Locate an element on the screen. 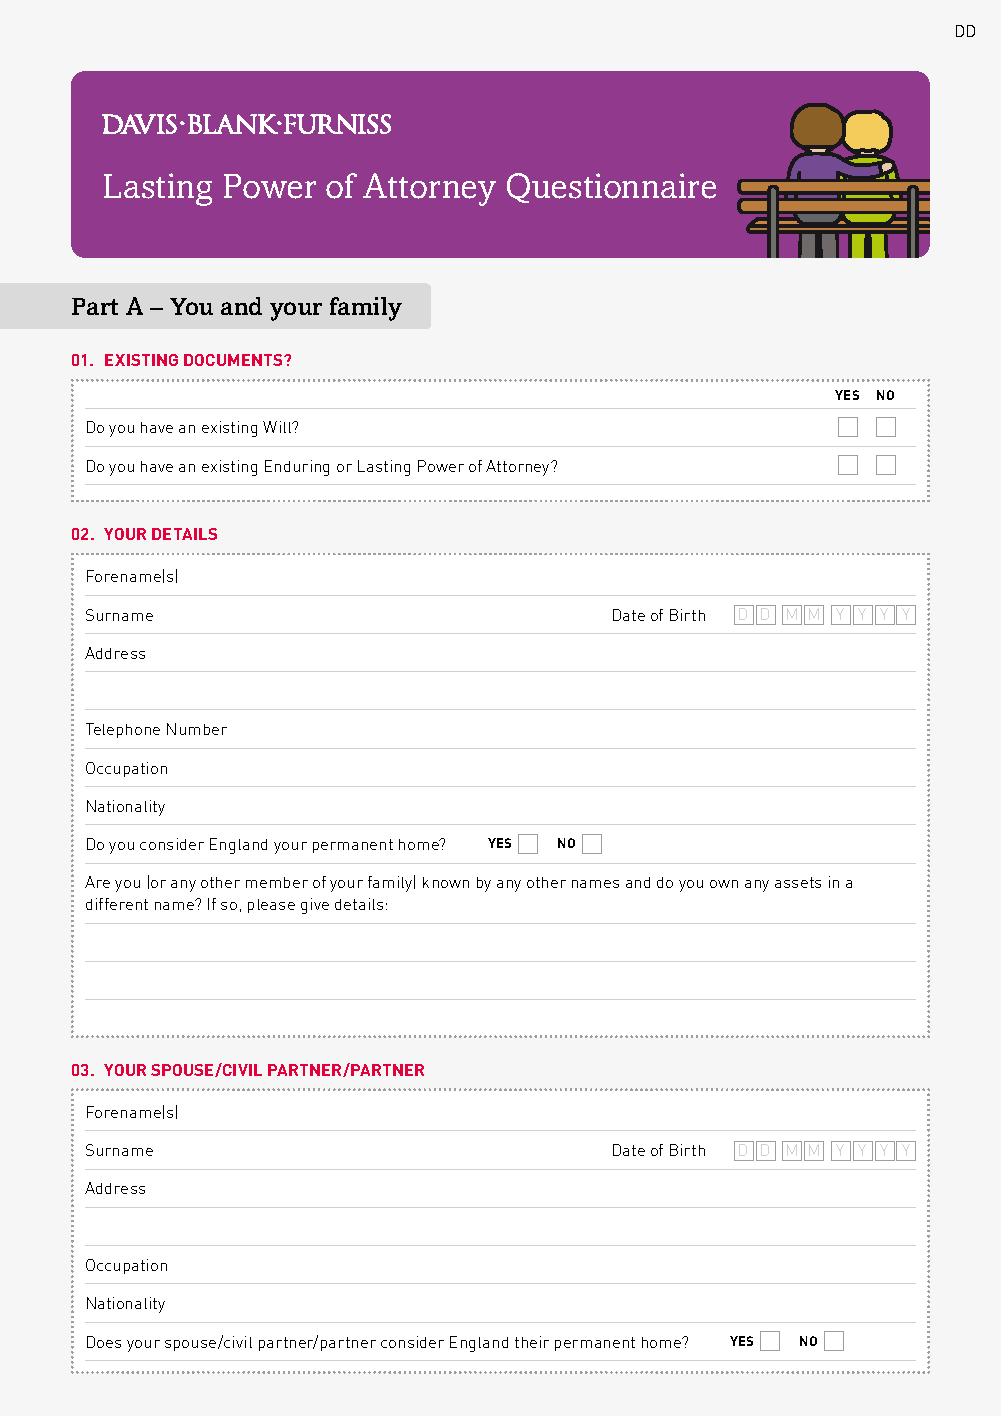 This screenshot has width=1001, height=1416. different is located at coordinates (117, 904).
